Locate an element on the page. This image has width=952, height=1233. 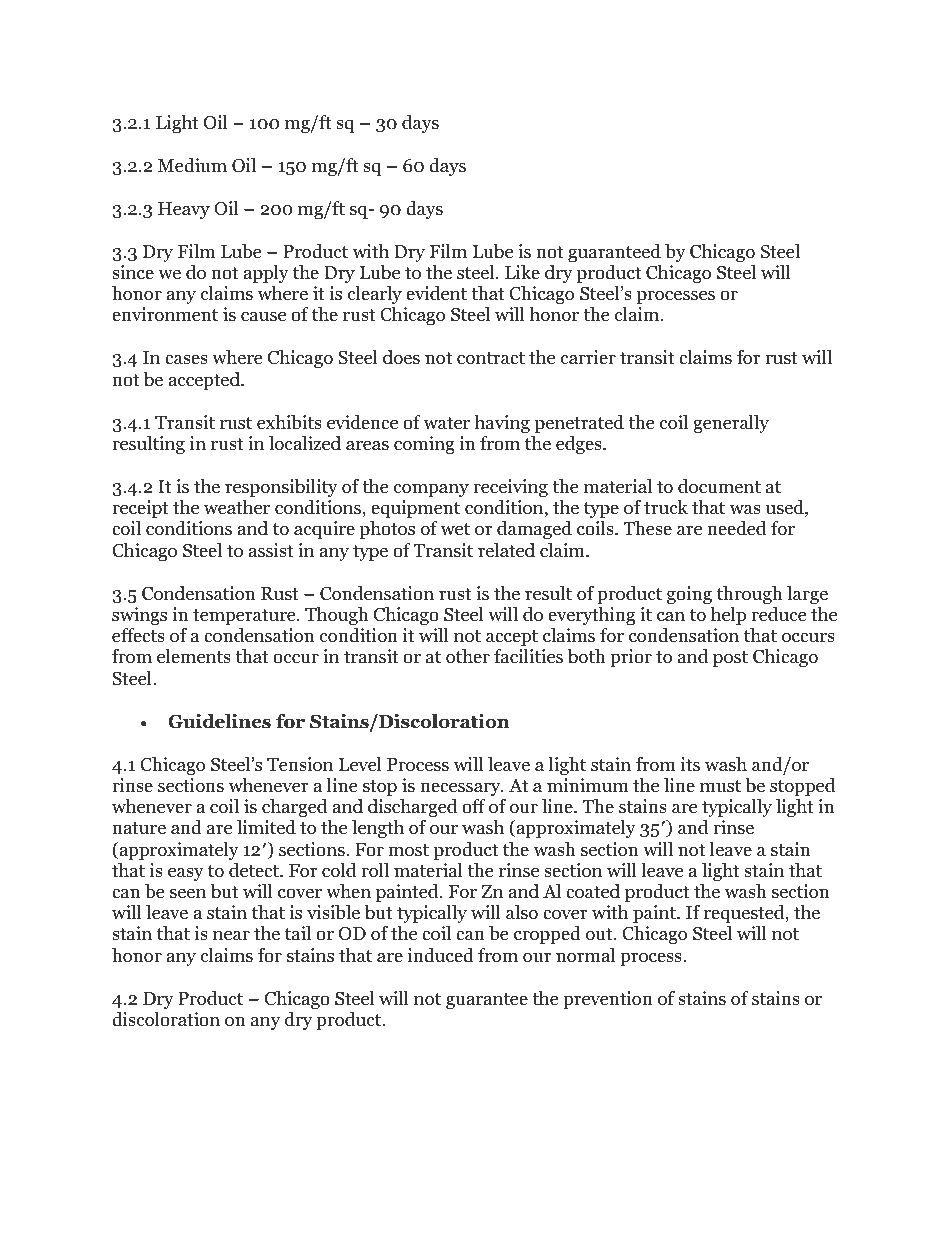
Like is located at coordinates (522, 272).
